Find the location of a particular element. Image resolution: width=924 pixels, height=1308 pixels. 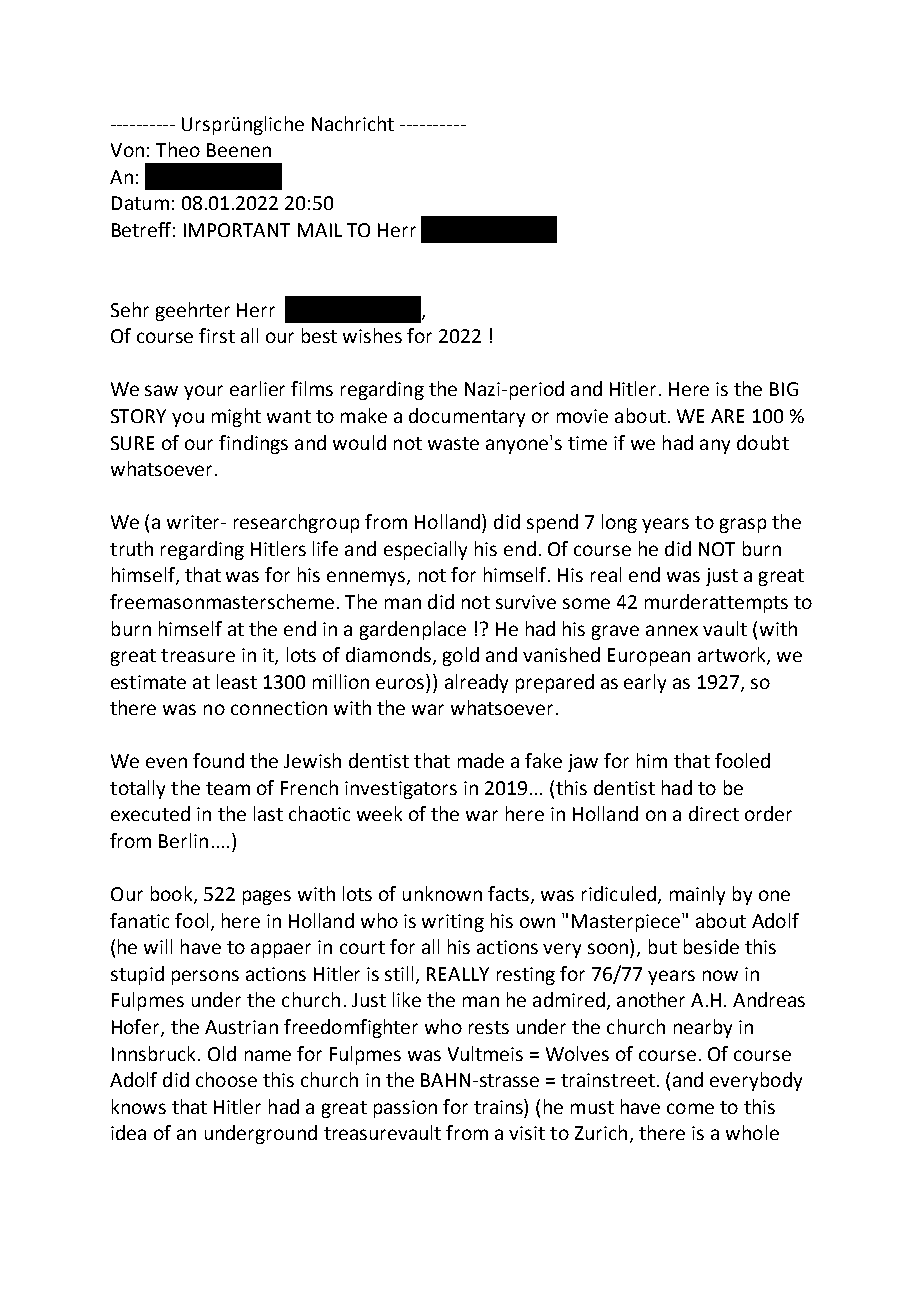

least is located at coordinates (237, 681).
